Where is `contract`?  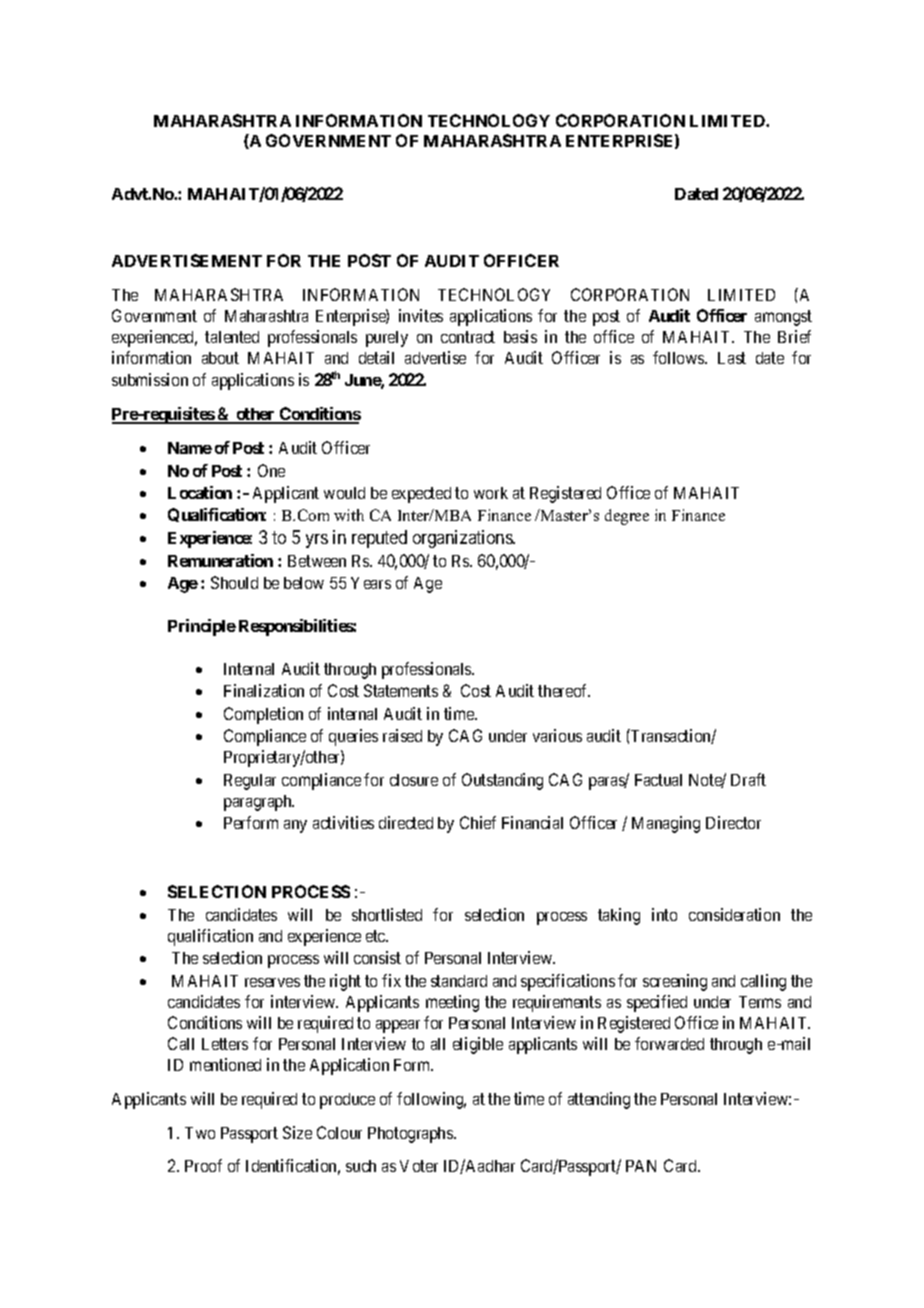 contract is located at coordinates (468, 337).
